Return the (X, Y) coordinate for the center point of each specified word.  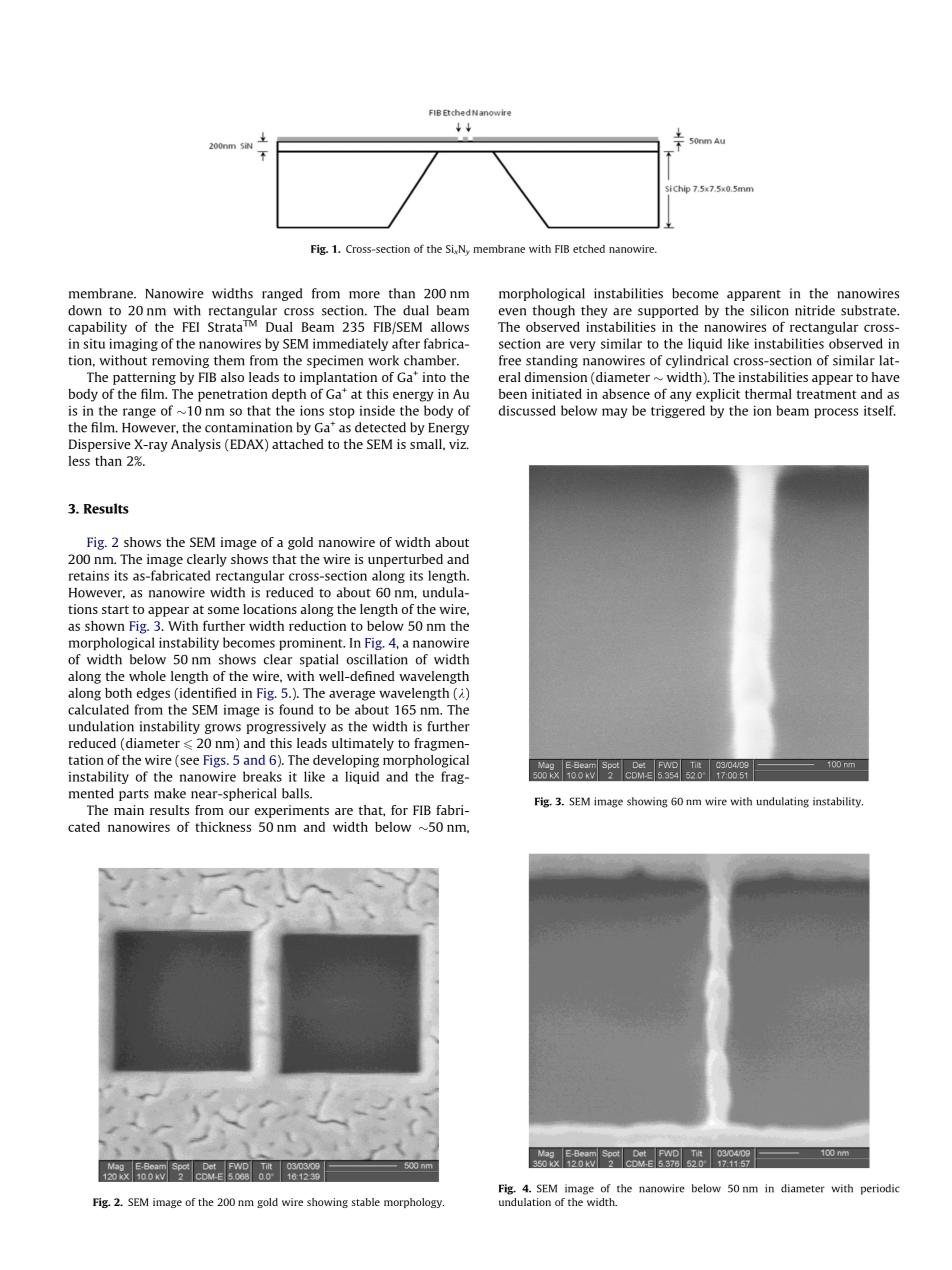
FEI (190, 327)
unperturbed (405, 560)
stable (366, 1202)
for (399, 810)
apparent (754, 295)
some (223, 610)
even (512, 312)
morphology (414, 1203)
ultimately (363, 744)
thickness (223, 827)
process (836, 413)
